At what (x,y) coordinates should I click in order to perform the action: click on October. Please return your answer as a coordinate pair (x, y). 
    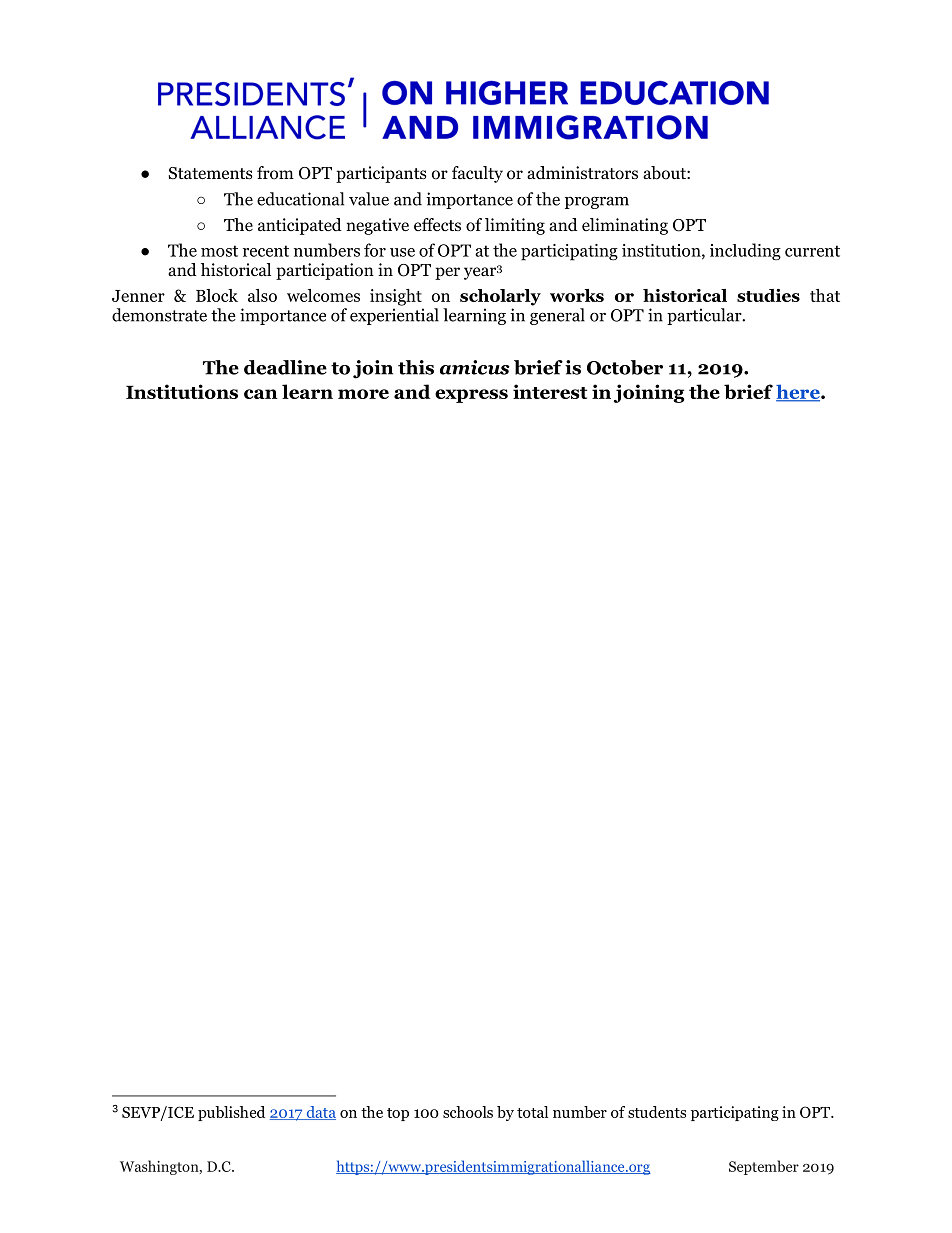
    Looking at the image, I should click on (625, 367).
